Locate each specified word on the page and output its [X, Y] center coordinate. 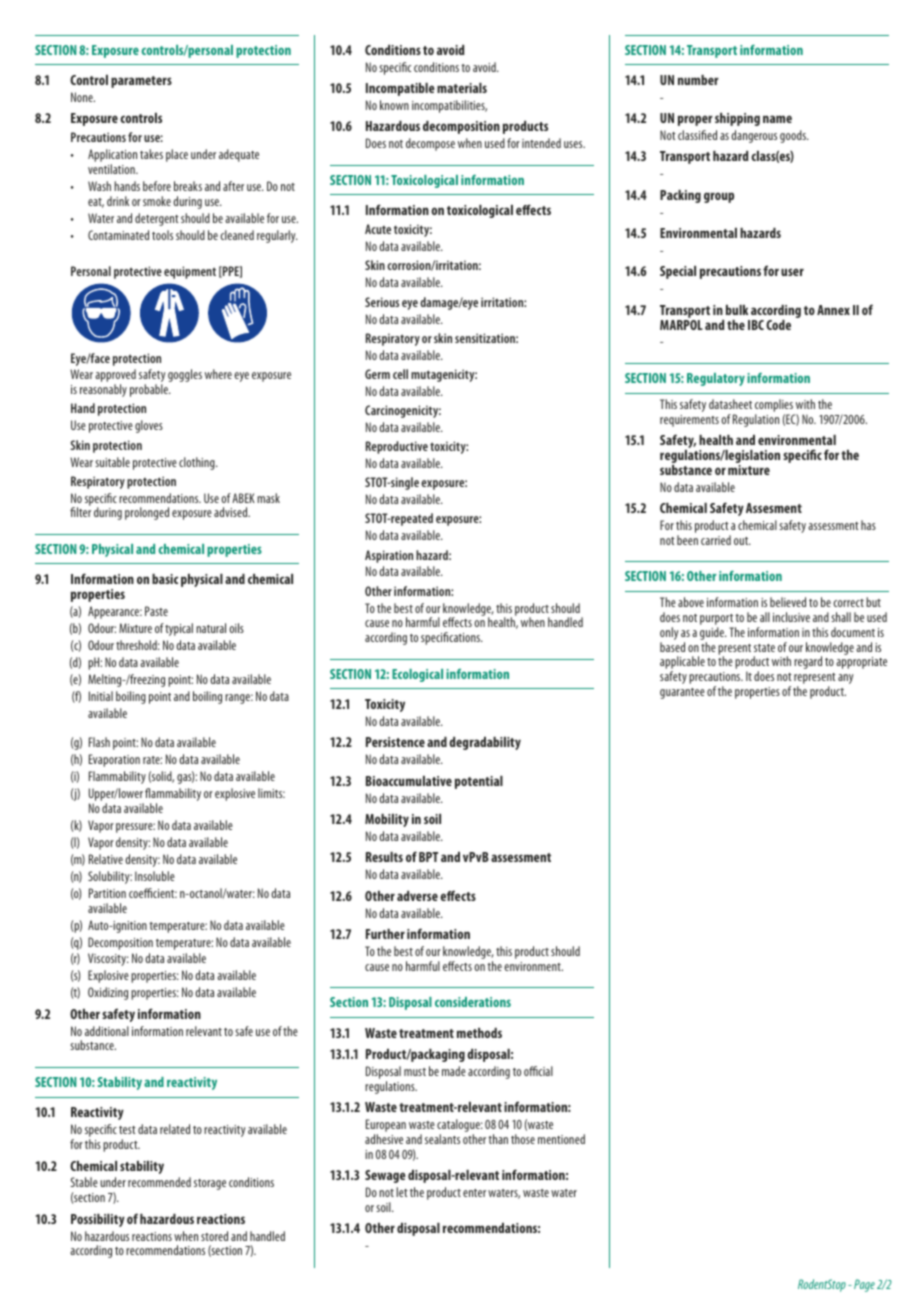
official [538, 1071]
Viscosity [108, 959]
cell [400, 374]
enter [474, 1193]
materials [462, 88]
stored [214, 1236]
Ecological [417, 675]
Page [864, 1285]
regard [808, 662]
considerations [473, 1002]
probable [150, 390]
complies [775, 407]
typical [179, 629]
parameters [141, 82]
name [777, 119]
